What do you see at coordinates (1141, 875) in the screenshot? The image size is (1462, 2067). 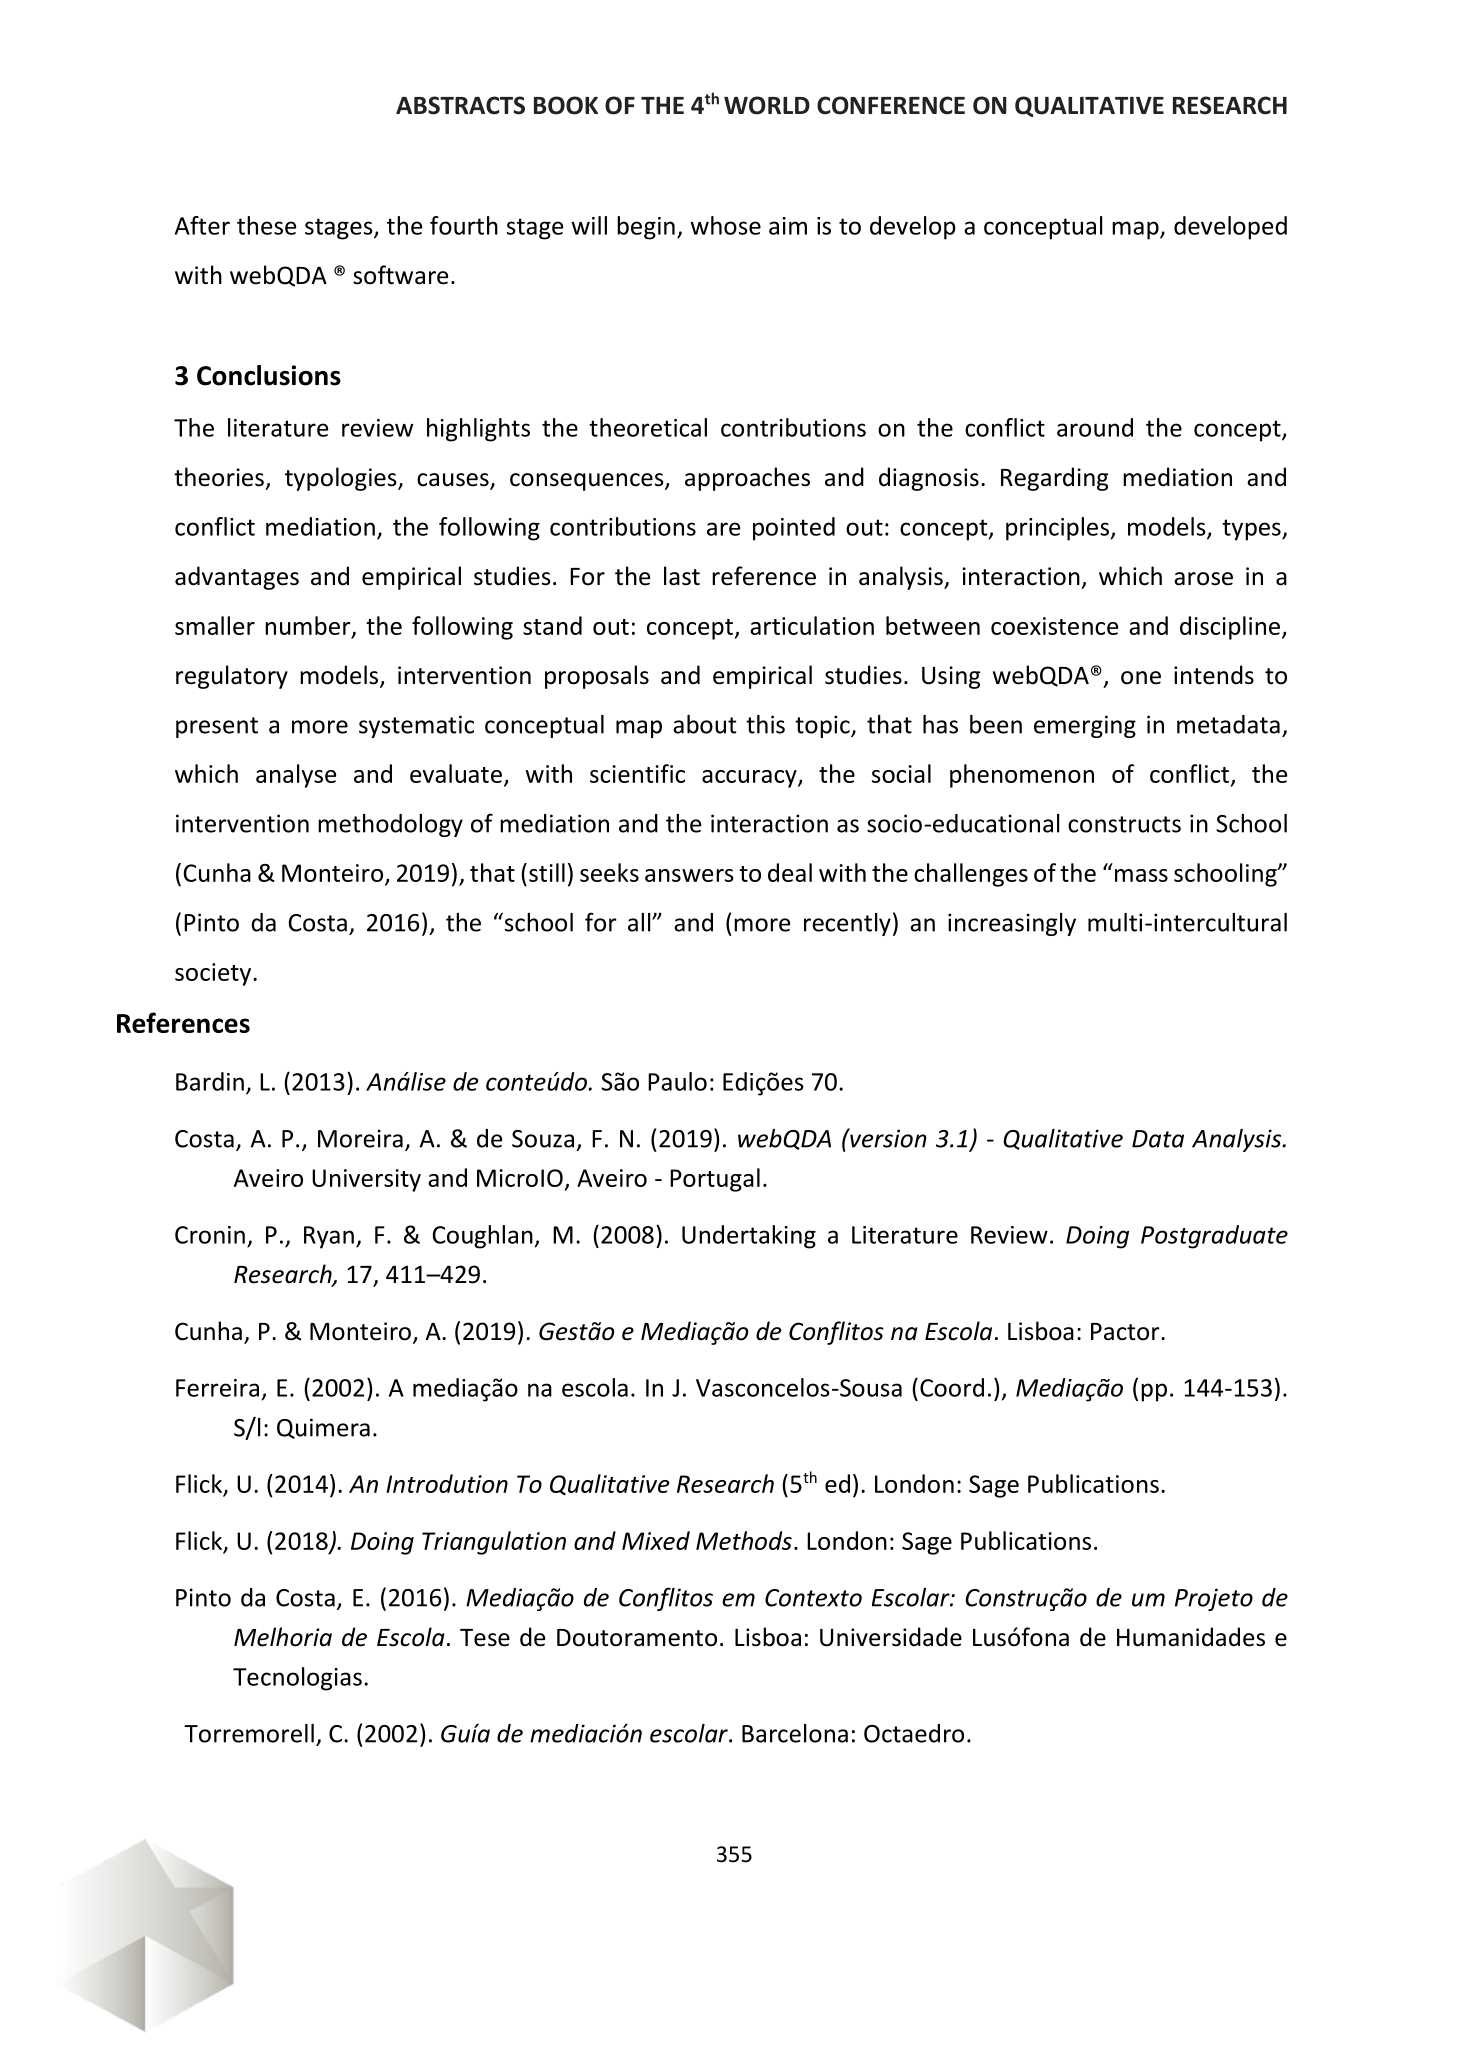 I see `mass` at bounding box center [1141, 875].
